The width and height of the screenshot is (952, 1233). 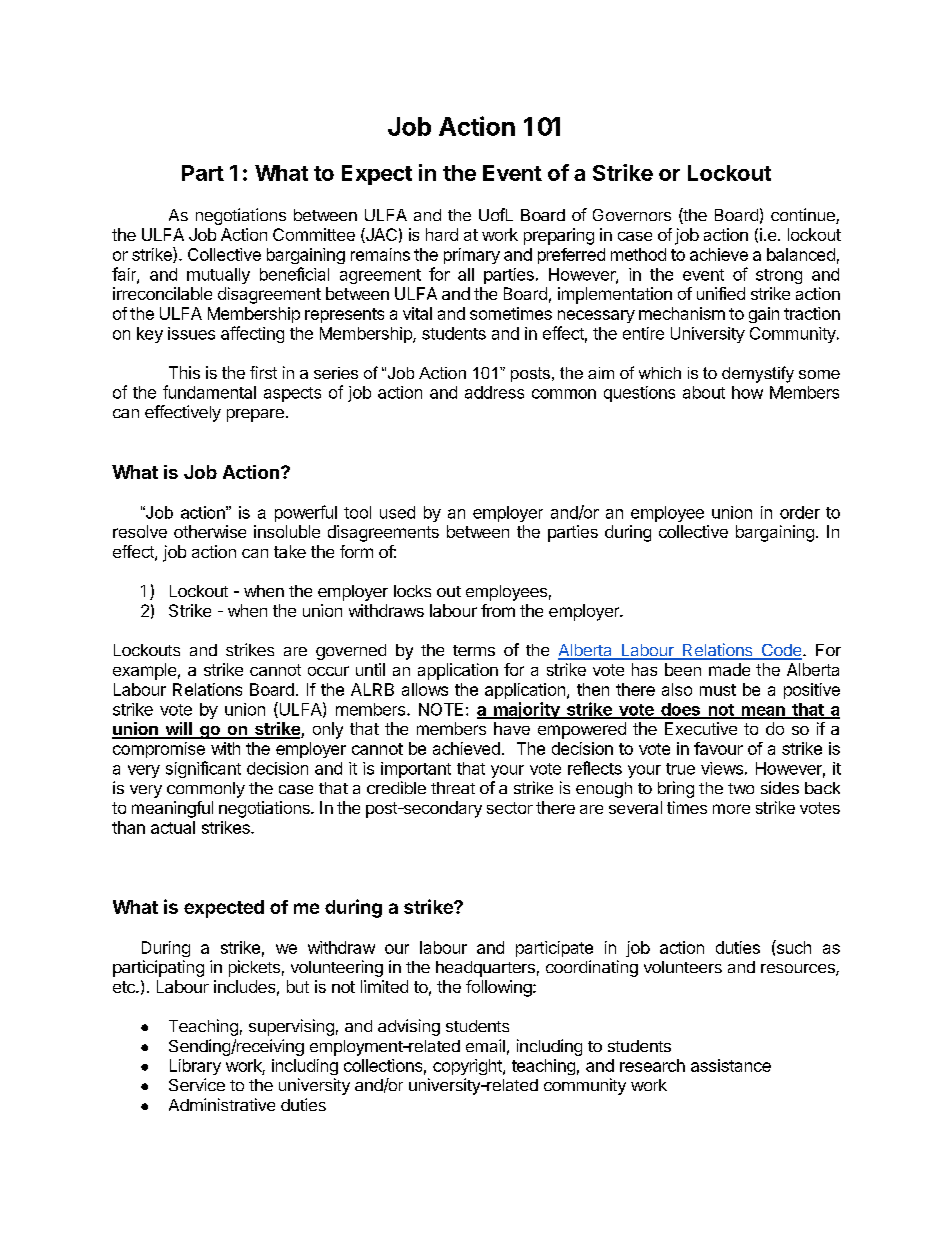 I want to click on otherwise, so click(x=210, y=531).
